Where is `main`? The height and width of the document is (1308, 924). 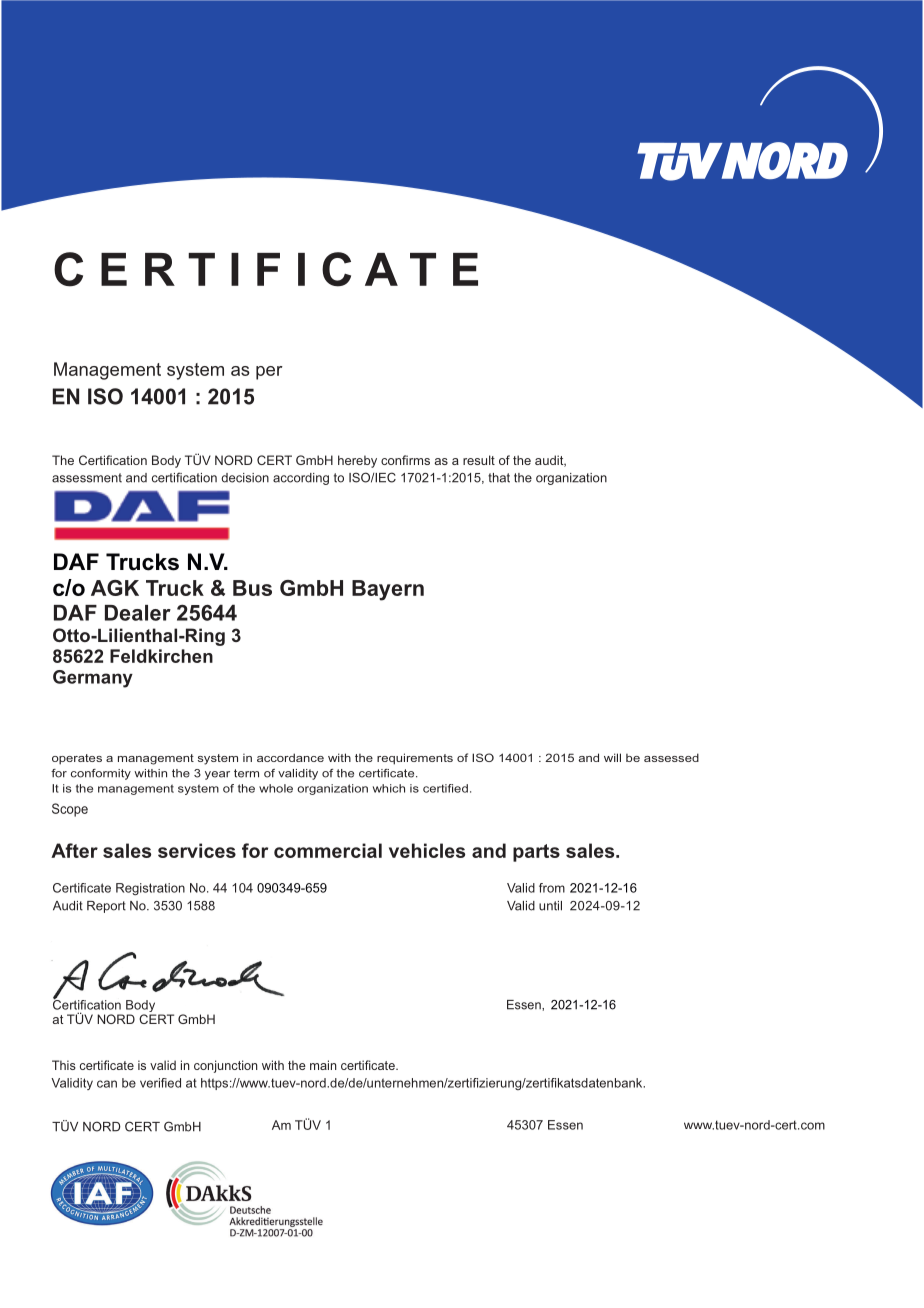 main is located at coordinates (323, 1065).
